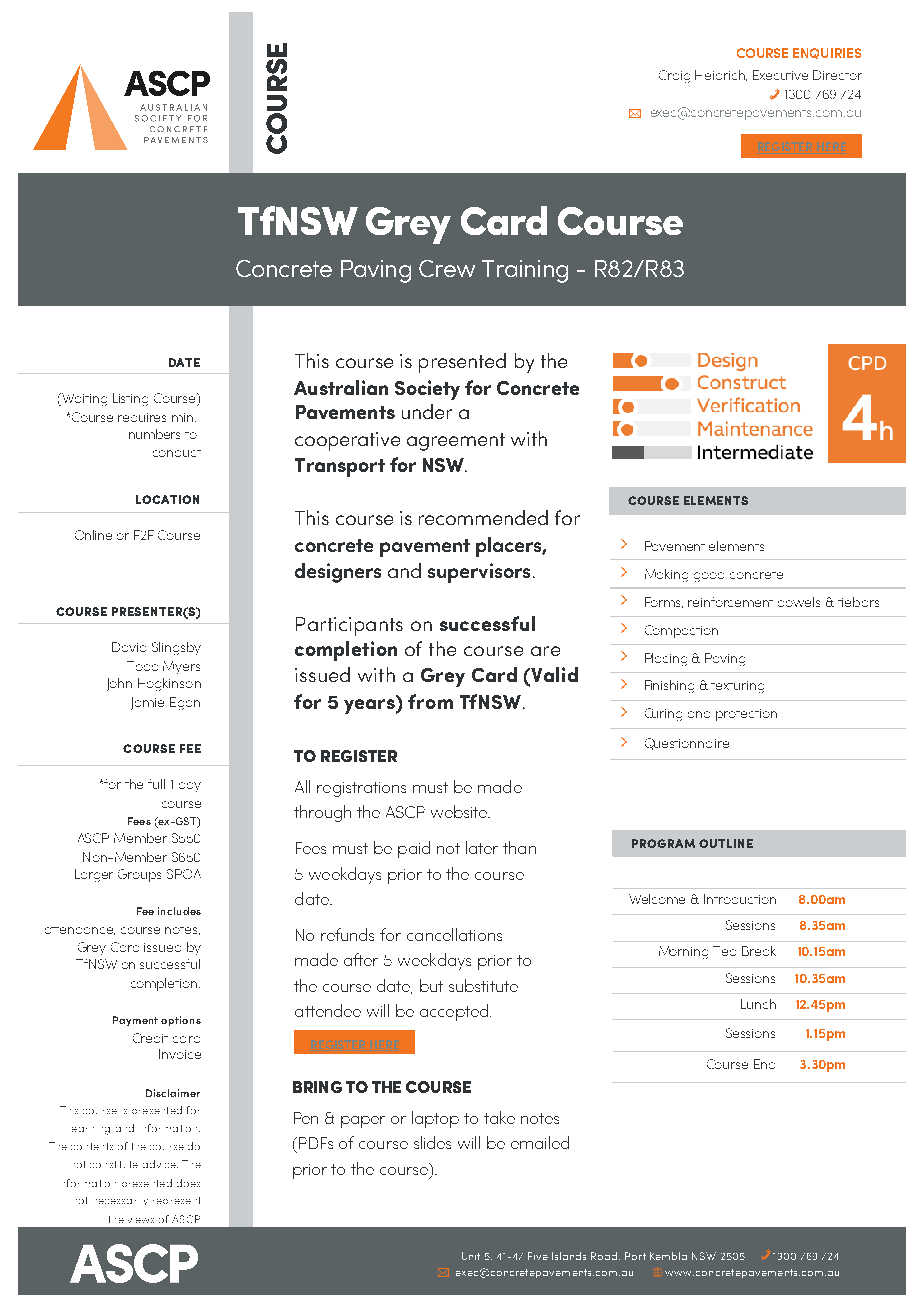  Describe the element at coordinates (827, 53) in the screenshot. I see `ENQUIRIES` at that location.
